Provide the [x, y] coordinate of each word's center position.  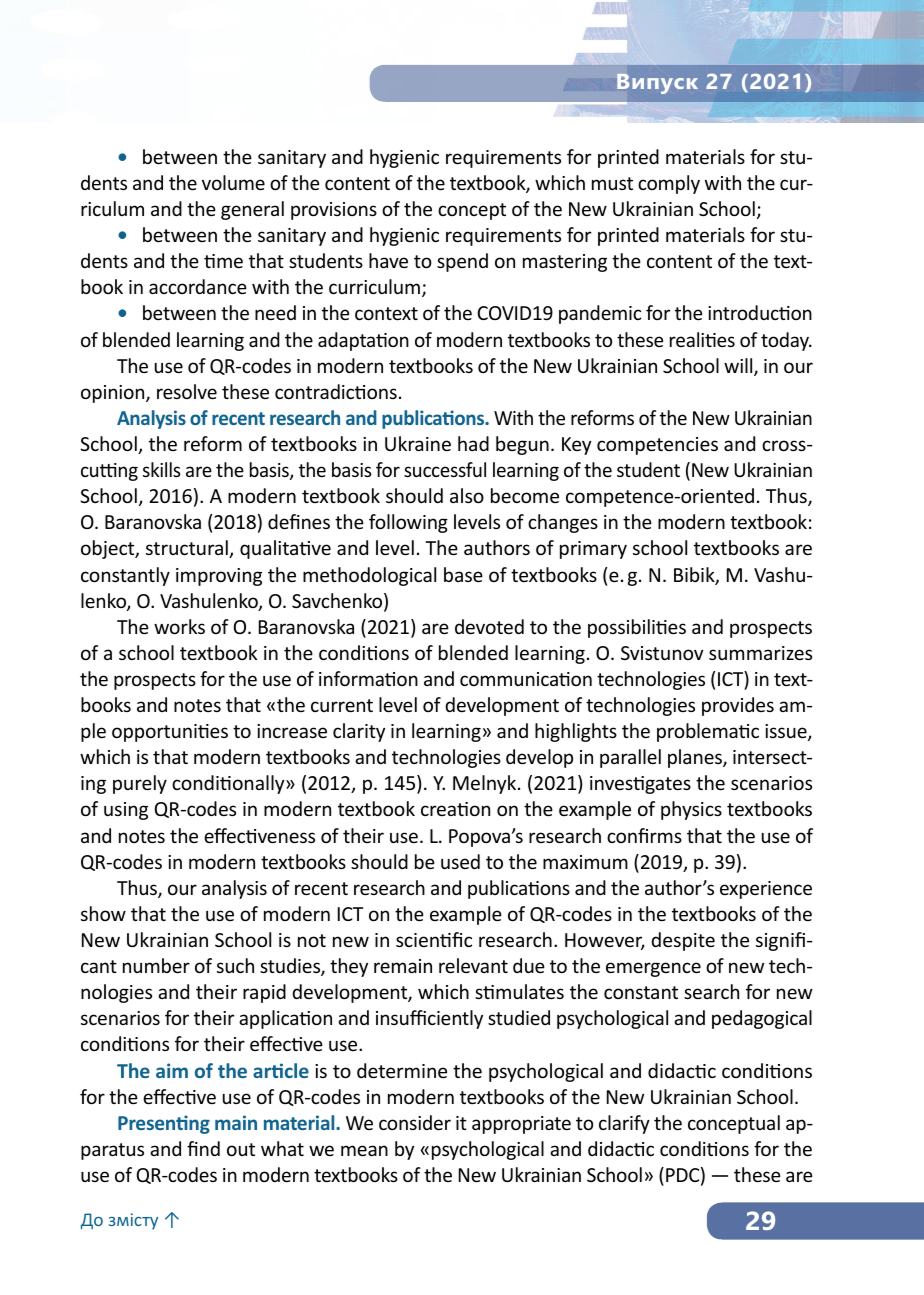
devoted [489, 626]
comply [669, 184]
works [179, 626]
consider [415, 1122]
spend [462, 262]
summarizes [760, 653]
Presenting [164, 1124]
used [460, 861]
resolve [187, 391]
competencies [657, 446]
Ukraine [418, 443]
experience [766, 890]
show [103, 913]
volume [233, 182]
